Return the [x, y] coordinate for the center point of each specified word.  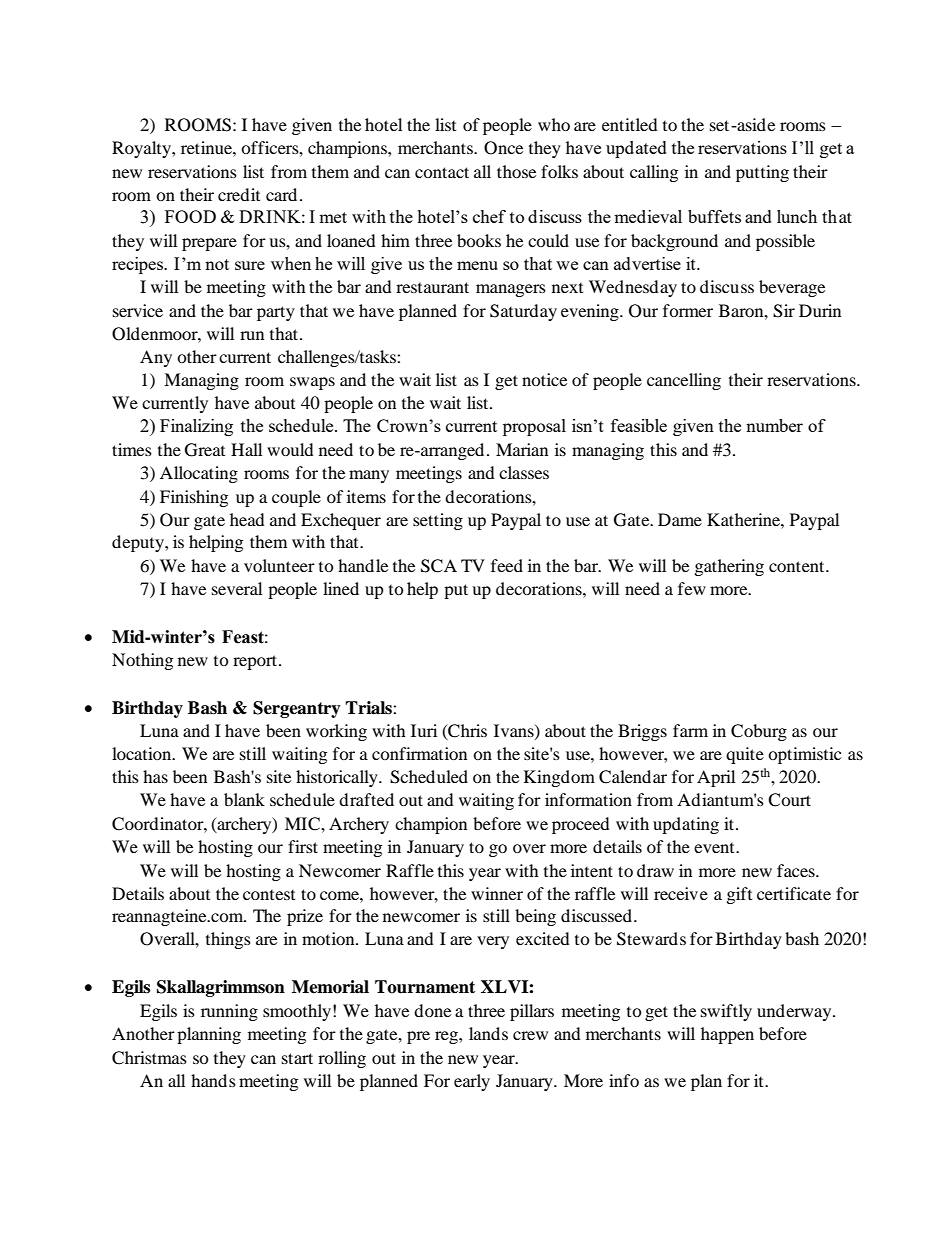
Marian [522, 449]
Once [503, 148]
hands [213, 1080]
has [155, 776]
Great [205, 450]
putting [762, 173]
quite [745, 755]
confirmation [419, 753]
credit [239, 194]
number [774, 425]
